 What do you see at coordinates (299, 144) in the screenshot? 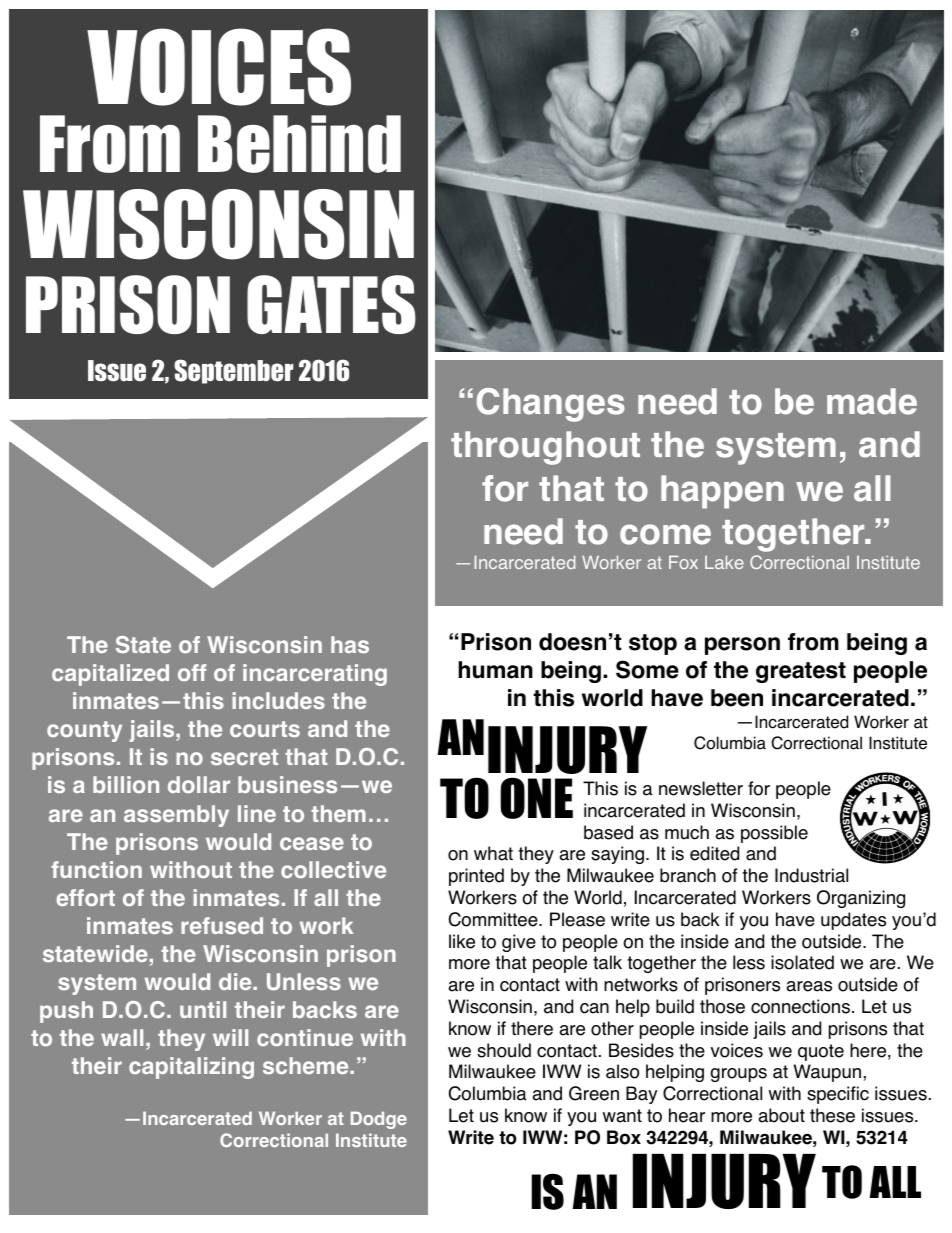
I see `Behind` at bounding box center [299, 144].
